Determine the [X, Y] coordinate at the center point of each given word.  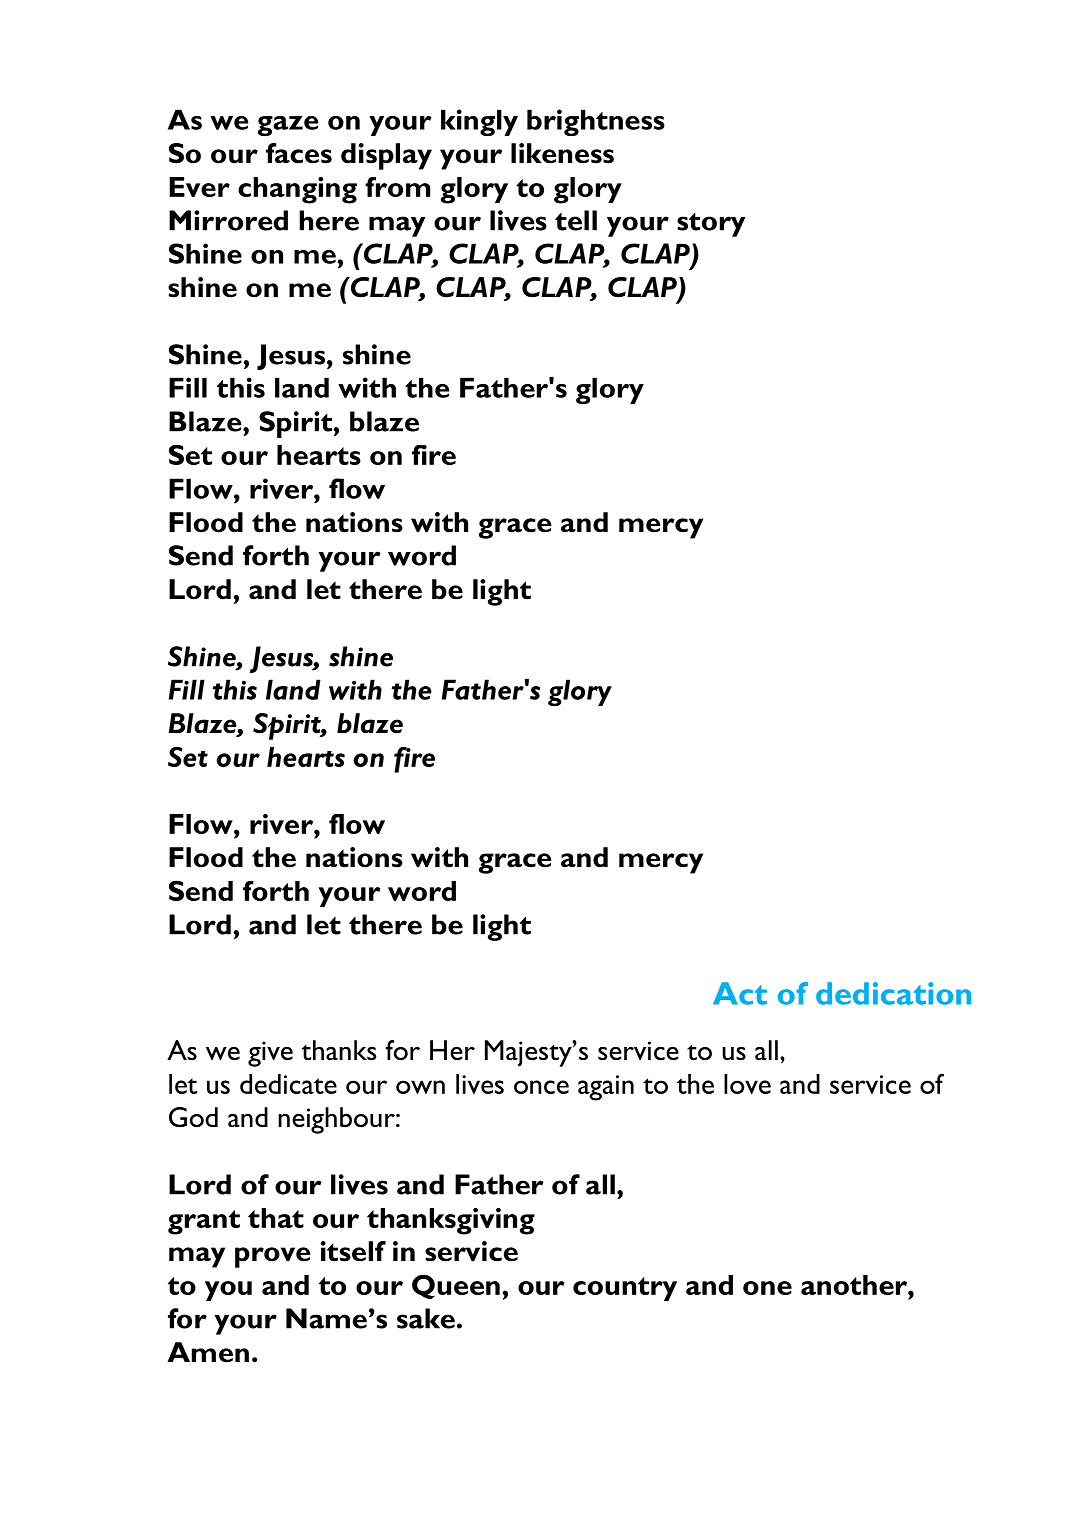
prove [273, 1257]
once [541, 1087]
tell [576, 220]
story [711, 225]
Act [740, 993]
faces [299, 153]
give [270, 1054]
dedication [893, 993]
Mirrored [228, 220]
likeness [562, 153]
